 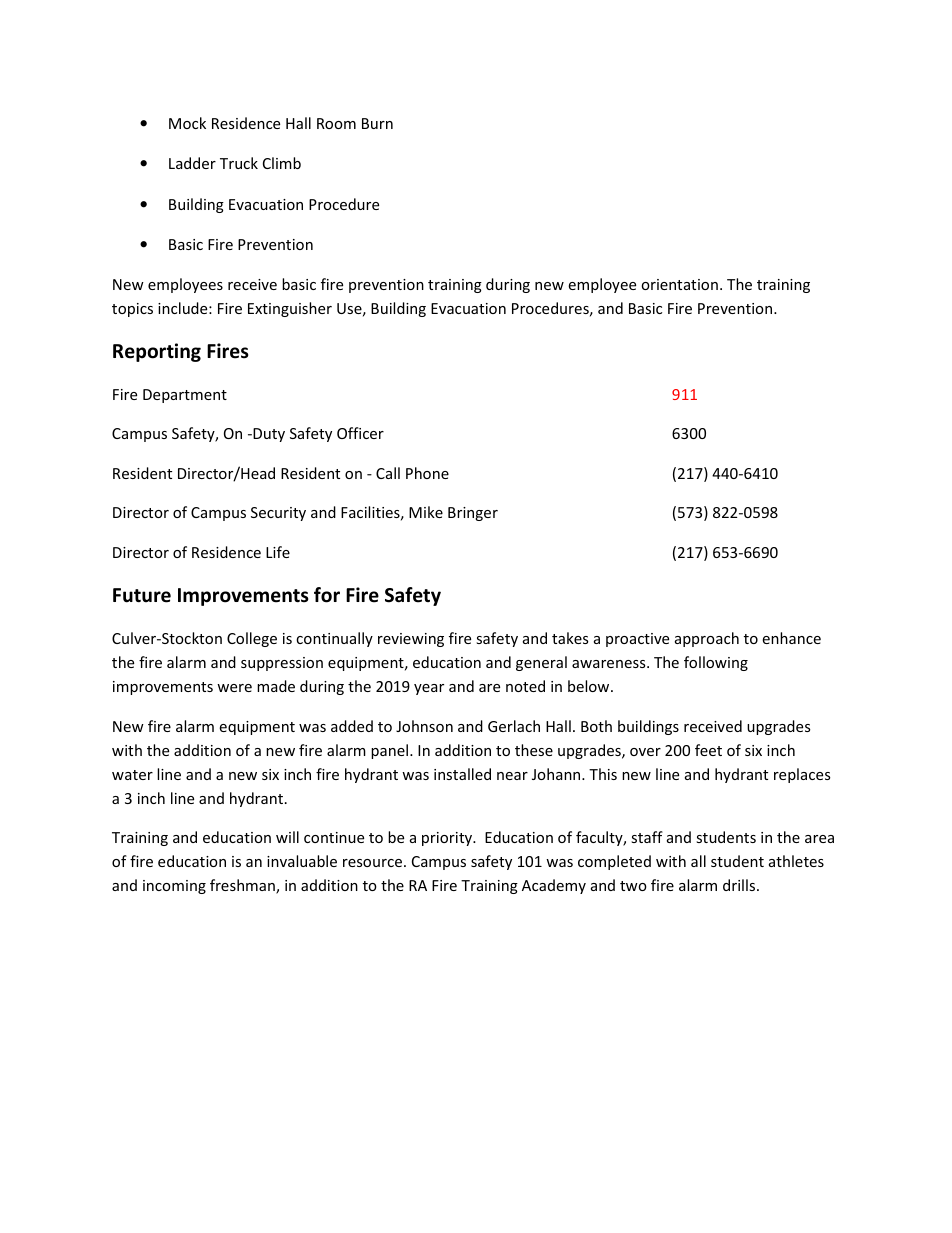 I want to click on were, so click(x=234, y=688).
